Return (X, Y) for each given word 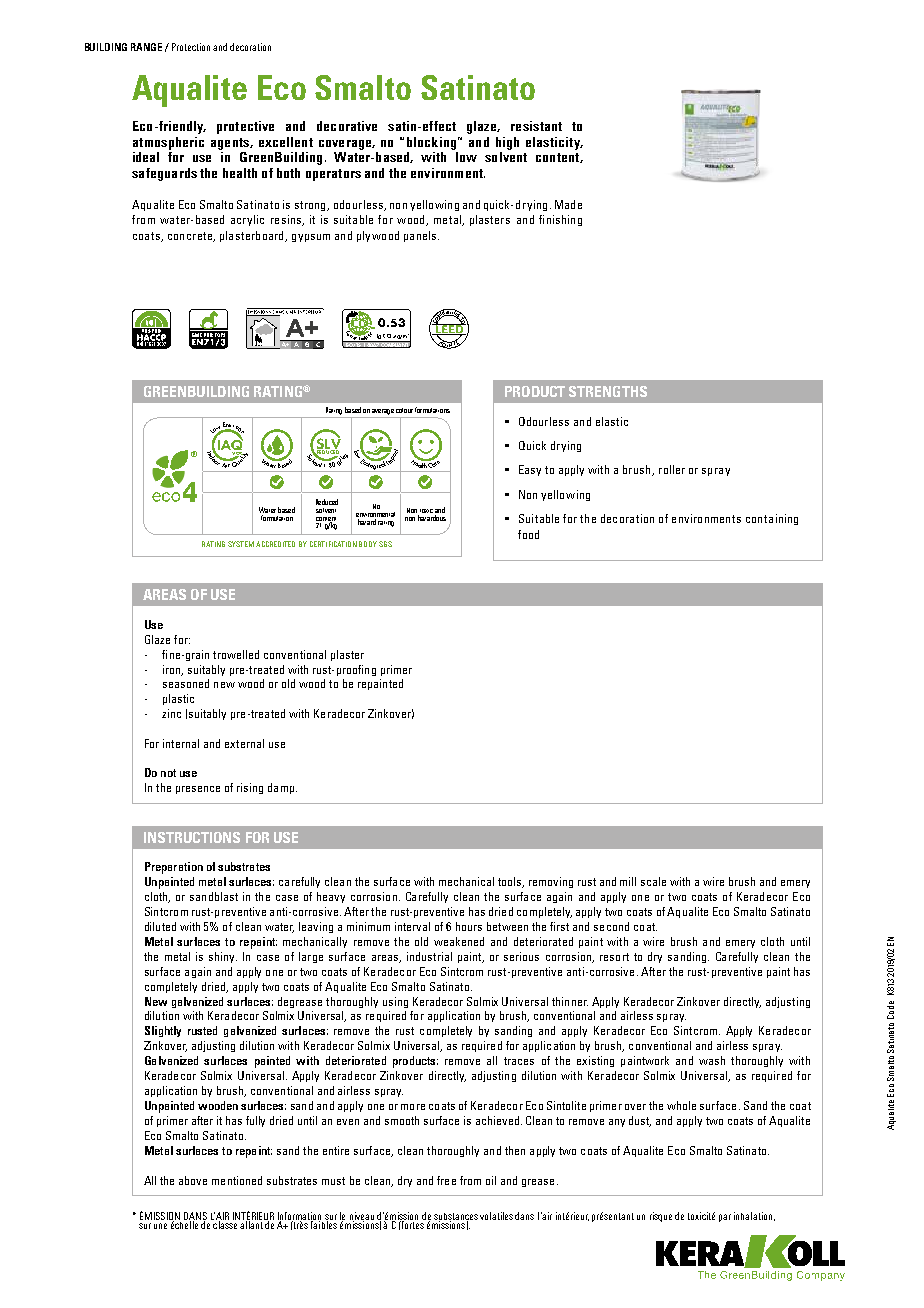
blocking (431, 143)
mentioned (237, 1180)
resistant (536, 126)
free (446, 1180)
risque (661, 1217)
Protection (191, 47)
